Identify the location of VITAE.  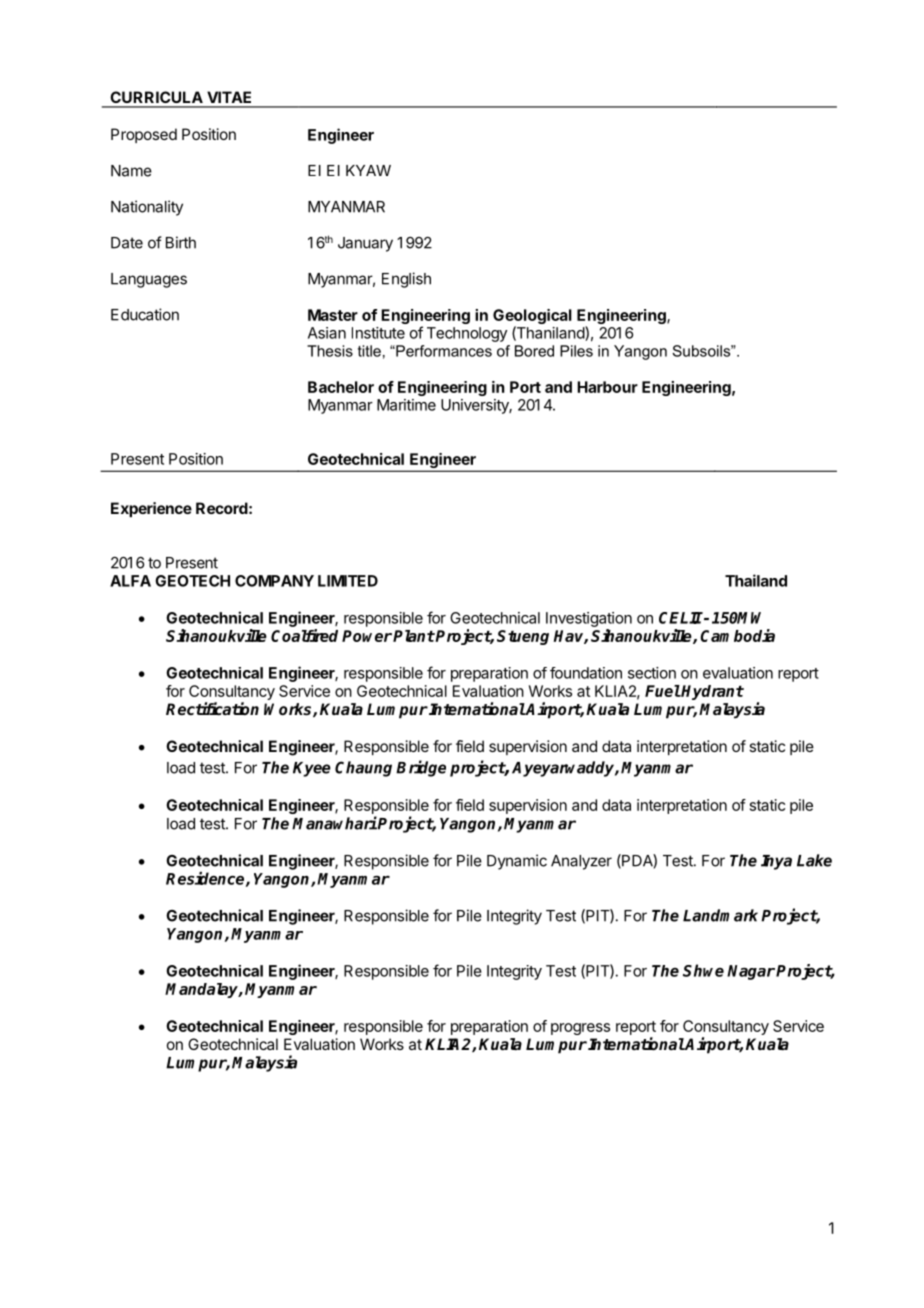
(229, 97).
